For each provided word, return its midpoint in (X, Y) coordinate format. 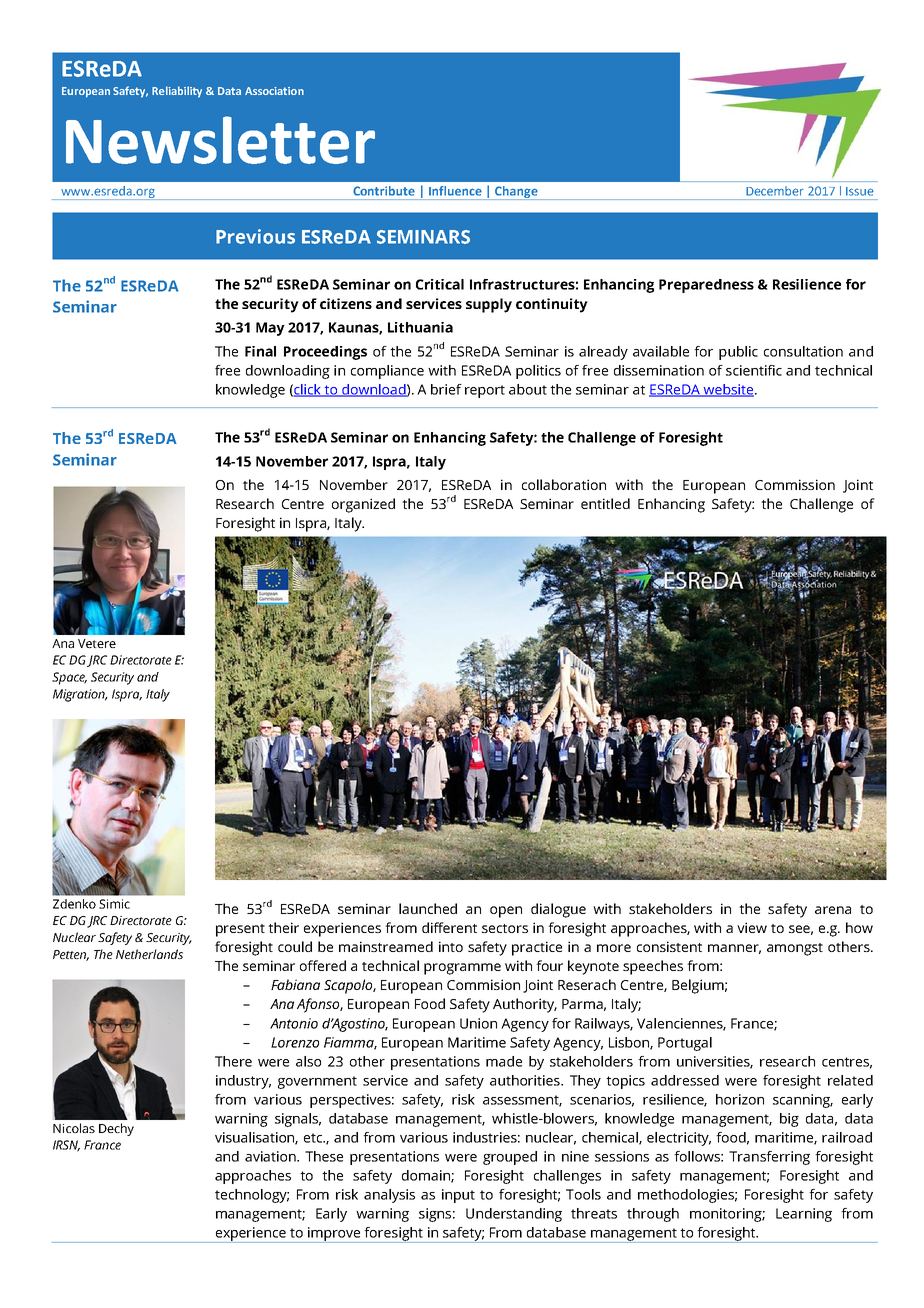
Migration (80, 695)
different (449, 927)
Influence (455, 190)
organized (363, 505)
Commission (795, 484)
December (775, 191)
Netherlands (149, 954)
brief (446, 389)
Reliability (177, 92)
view (752, 927)
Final (260, 351)
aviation (271, 1156)
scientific (754, 370)
